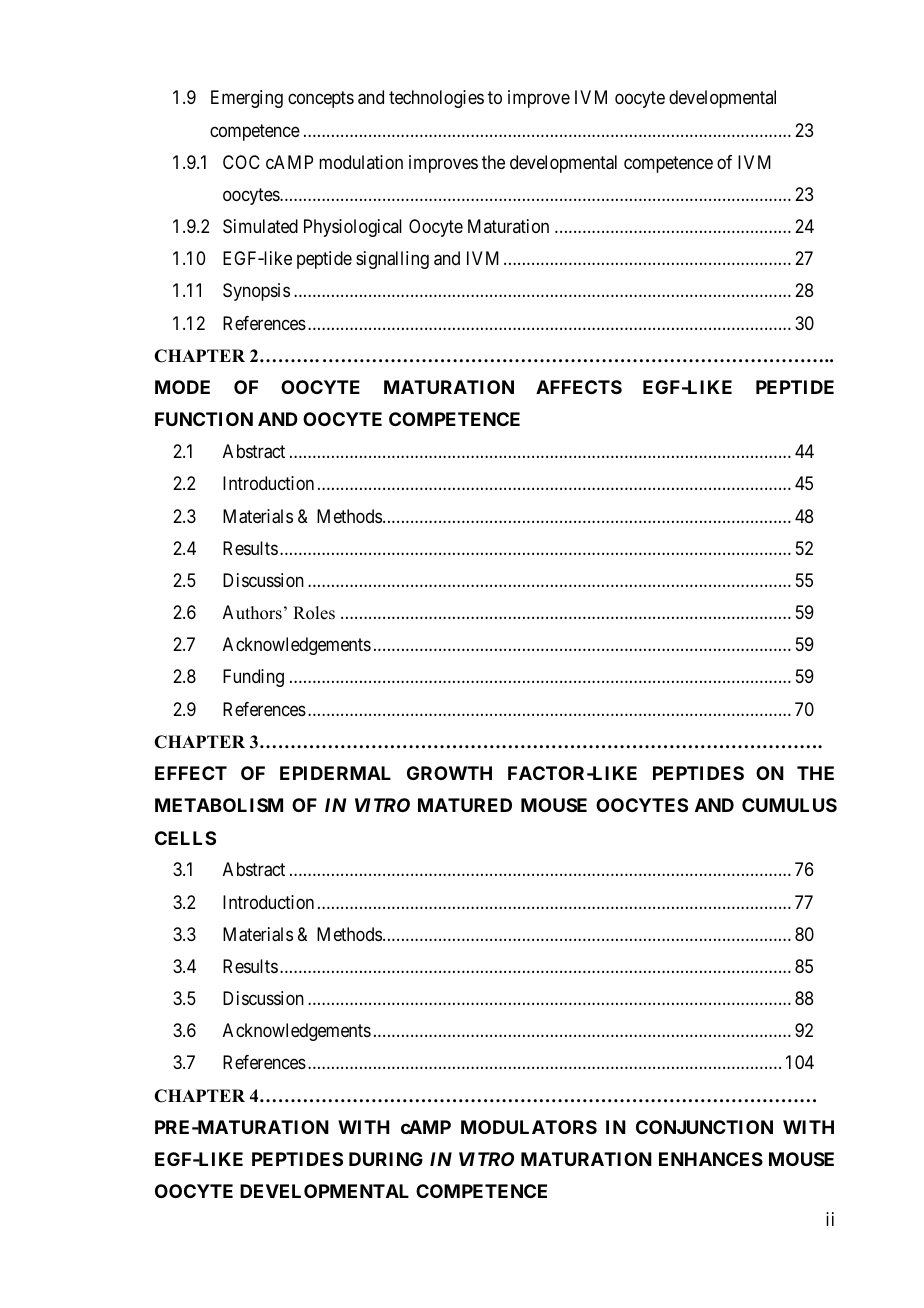 The image size is (924, 1308). I want to click on modulation, so click(361, 162).
